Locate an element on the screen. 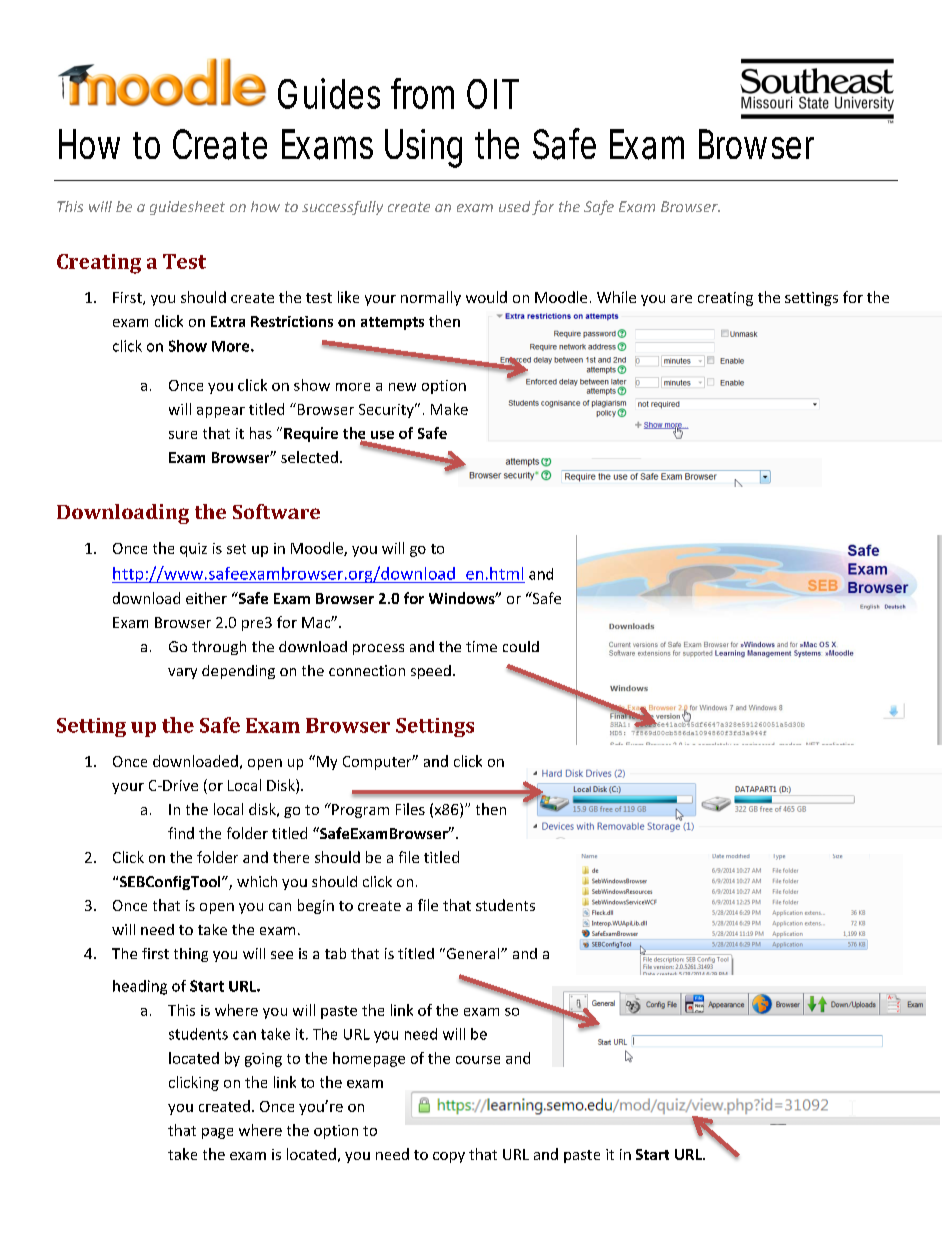 Image resolution: width=952 pixels, height=1233 pixels. used is located at coordinates (514, 206).
